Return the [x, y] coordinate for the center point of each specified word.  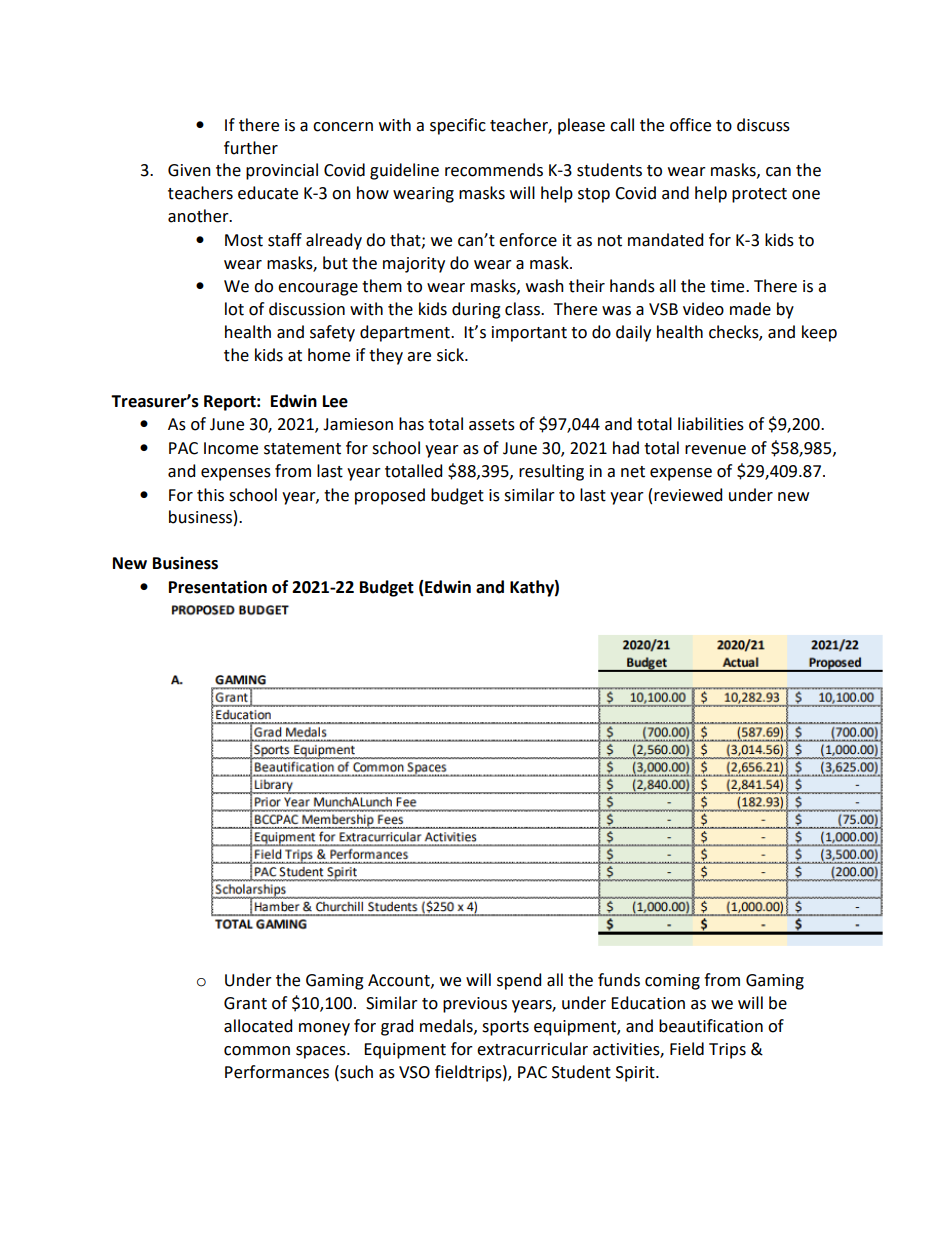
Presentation [218, 587]
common [257, 1051]
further [251, 148]
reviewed [688, 495]
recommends [494, 170]
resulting [551, 472]
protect [759, 195]
